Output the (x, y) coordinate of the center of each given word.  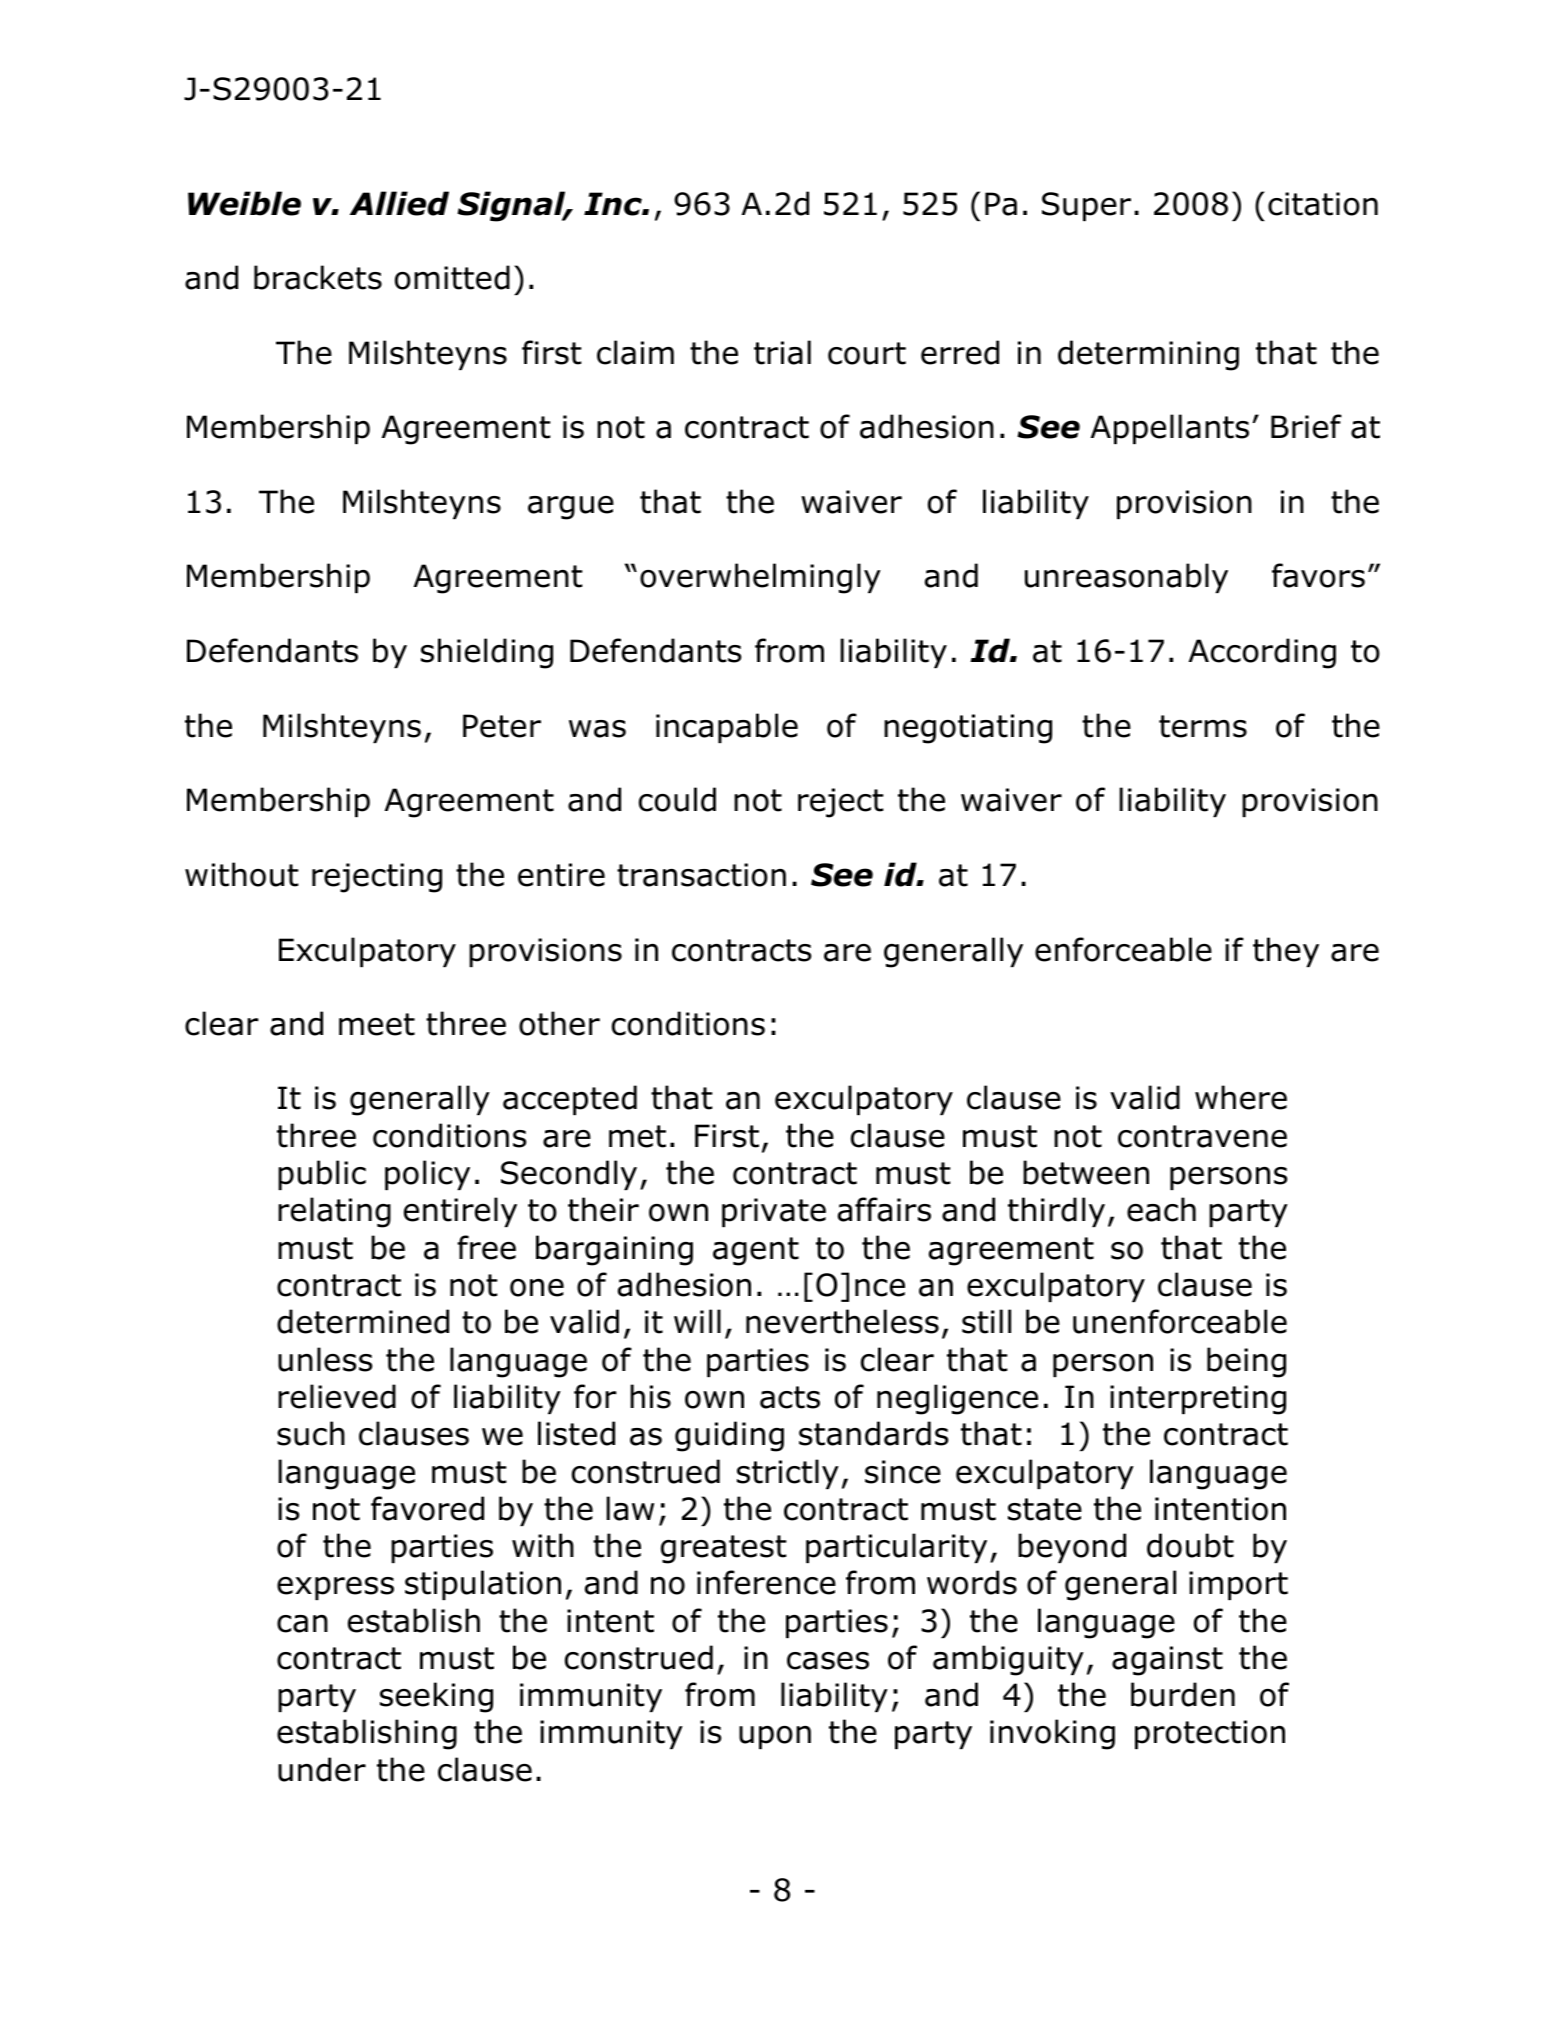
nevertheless (842, 1321)
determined (363, 1321)
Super (1086, 206)
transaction (701, 875)
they (1286, 952)
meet (377, 1024)
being (1246, 1362)
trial (782, 352)
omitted (452, 277)
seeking (436, 1697)
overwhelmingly (760, 578)
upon (775, 1737)
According (1262, 653)
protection (1210, 1734)
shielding (487, 653)
